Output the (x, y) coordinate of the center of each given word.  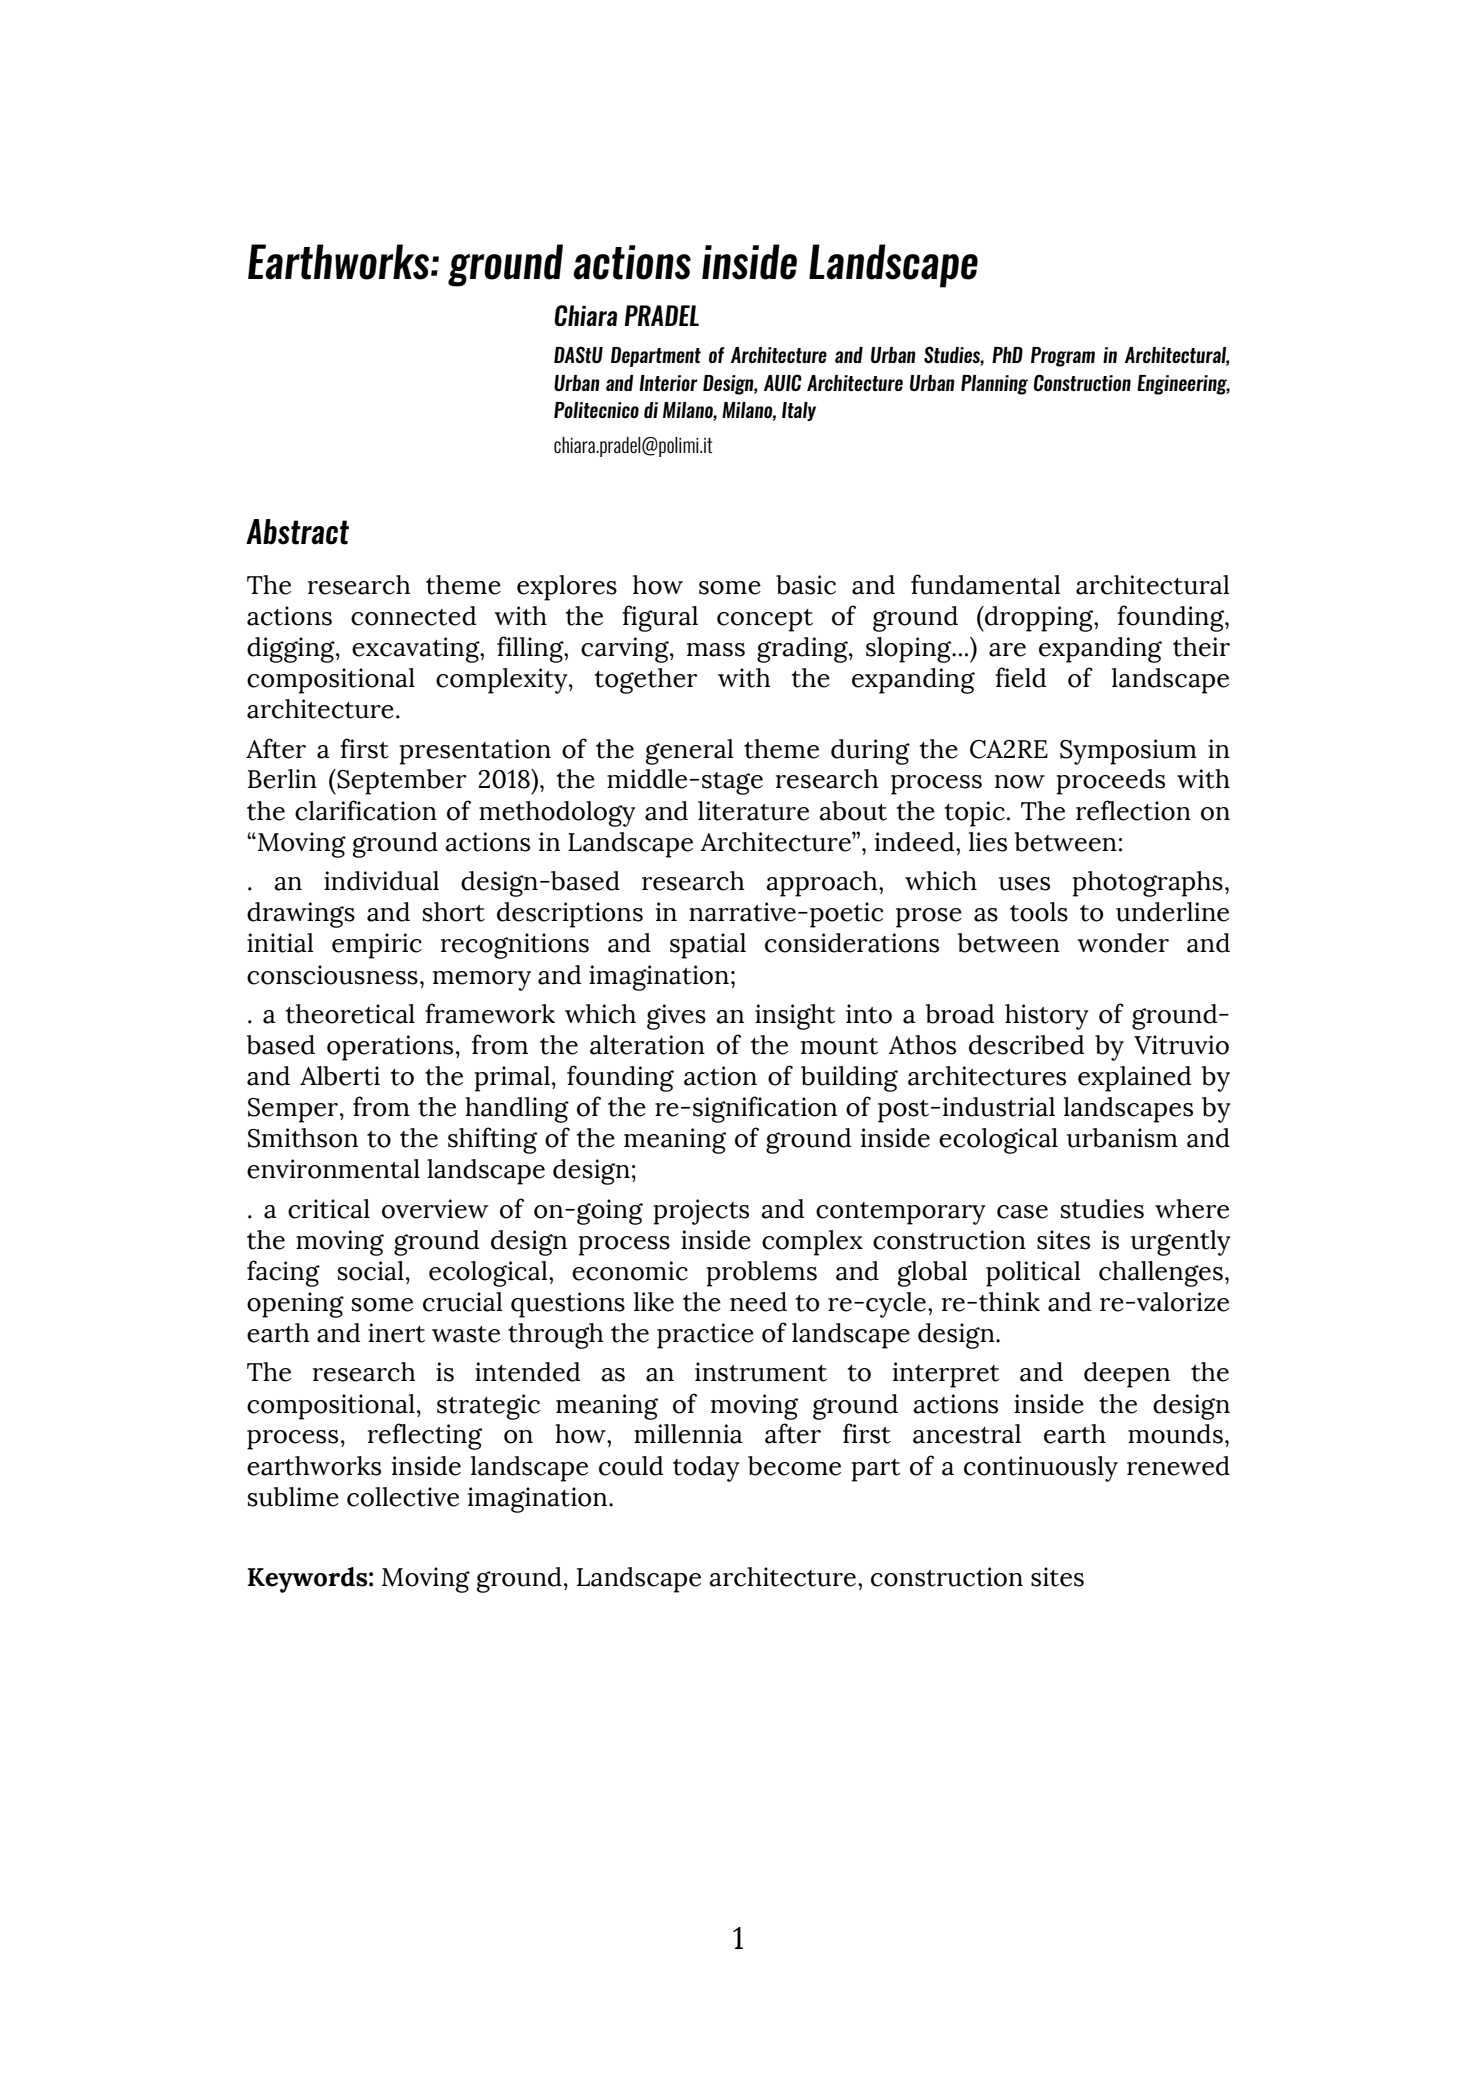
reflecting (425, 1436)
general (689, 752)
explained (1134, 1079)
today (706, 1469)
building (849, 1079)
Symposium (1128, 752)
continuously (1041, 1469)
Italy (799, 411)
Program (1063, 357)
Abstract (297, 532)
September (400, 782)
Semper (293, 1110)
